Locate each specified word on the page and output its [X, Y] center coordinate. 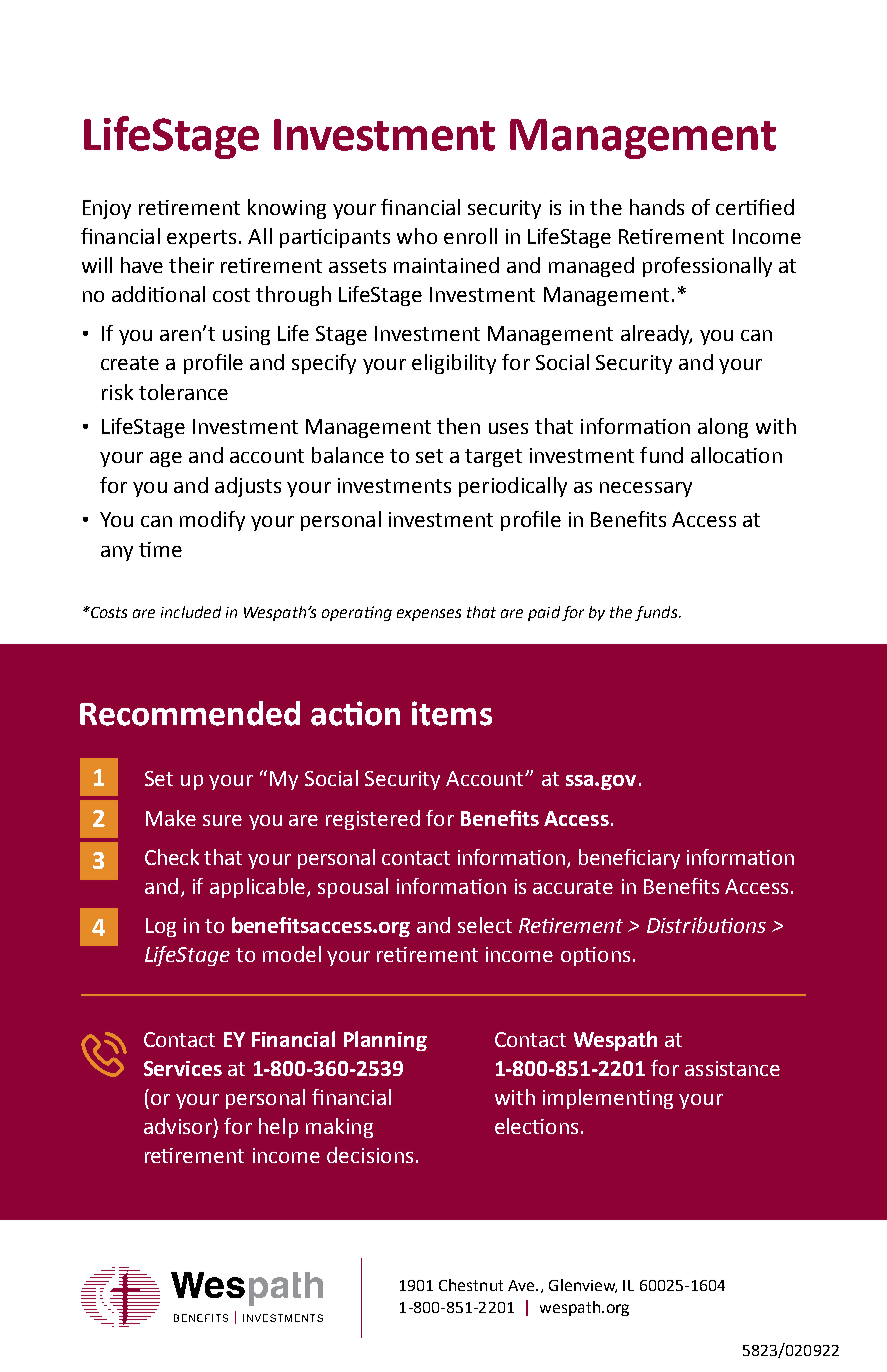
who [417, 236]
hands [657, 207]
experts [201, 239]
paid [544, 613]
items [452, 713]
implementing [608, 1099]
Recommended [190, 713]
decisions [370, 1155]
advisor [178, 1126]
